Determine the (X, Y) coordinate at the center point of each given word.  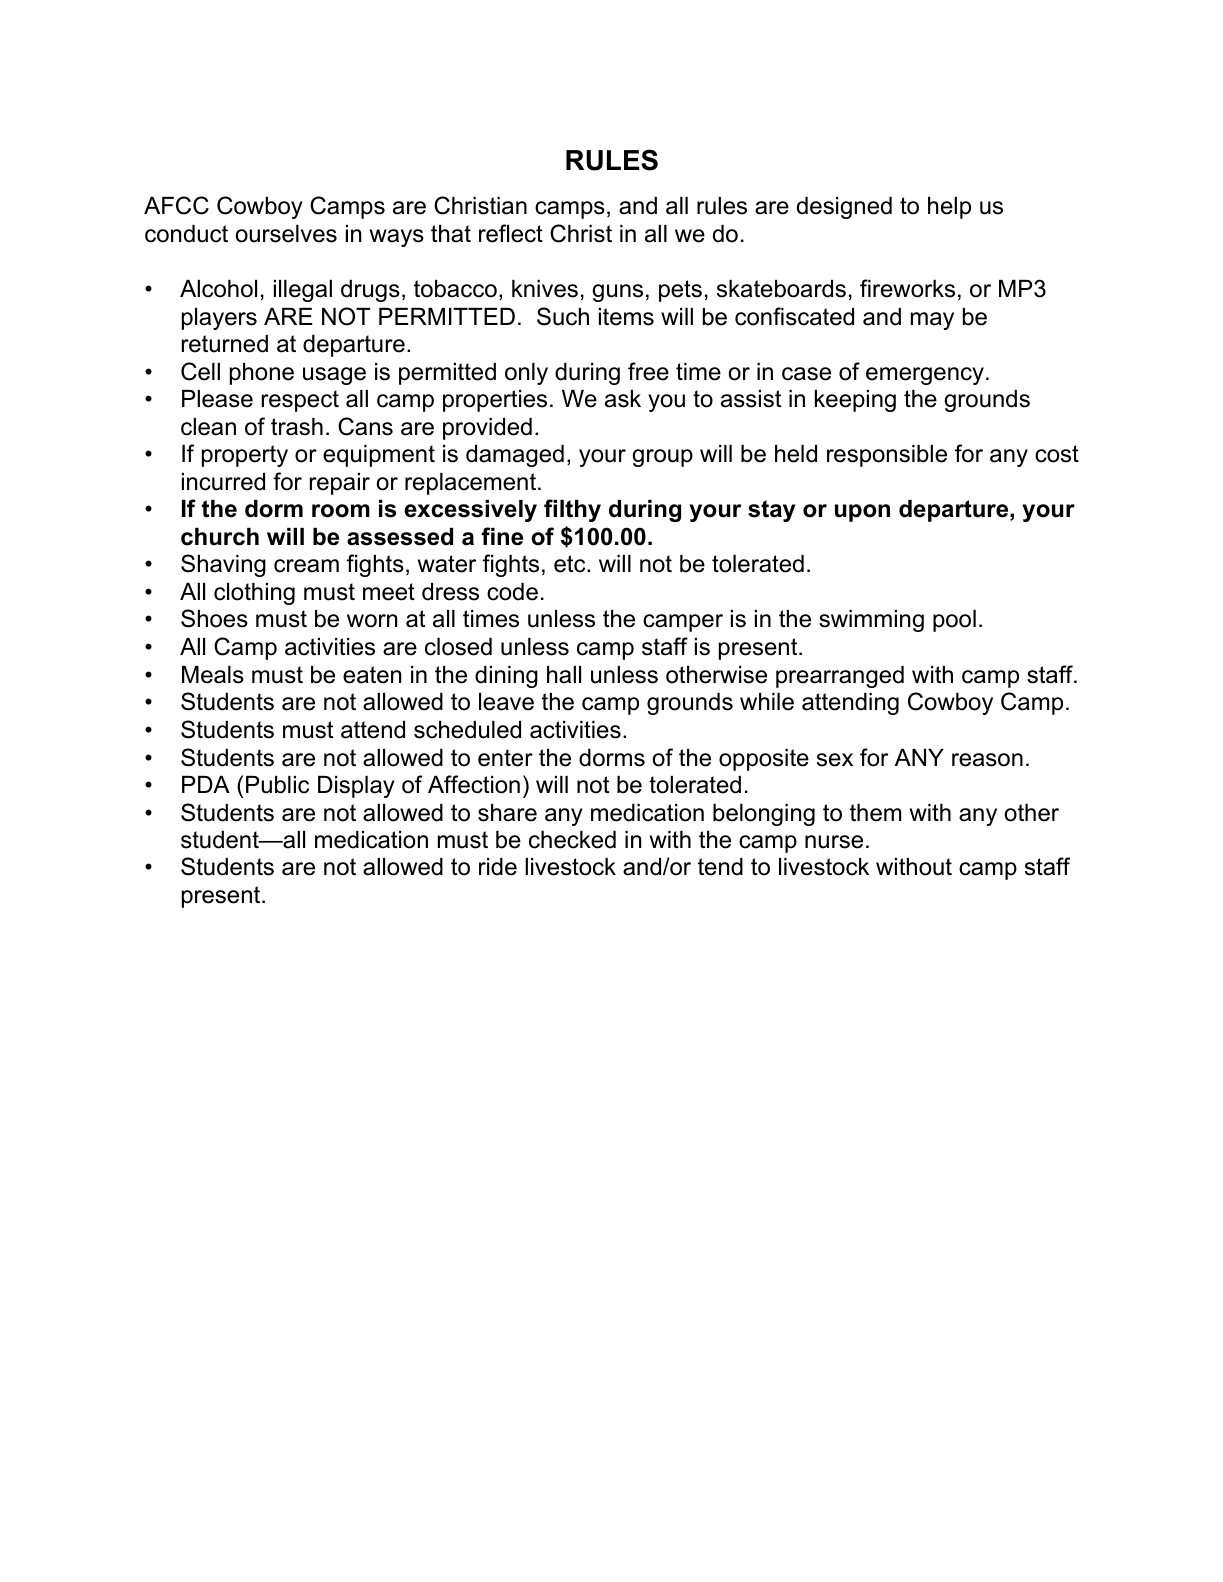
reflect (511, 233)
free (648, 371)
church (220, 537)
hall (564, 675)
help (949, 208)
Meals (213, 675)
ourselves (286, 234)
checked (572, 840)
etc (571, 564)
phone (262, 374)
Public (277, 785)
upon (862, 513)
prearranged (840, 677)
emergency (925, 376)
